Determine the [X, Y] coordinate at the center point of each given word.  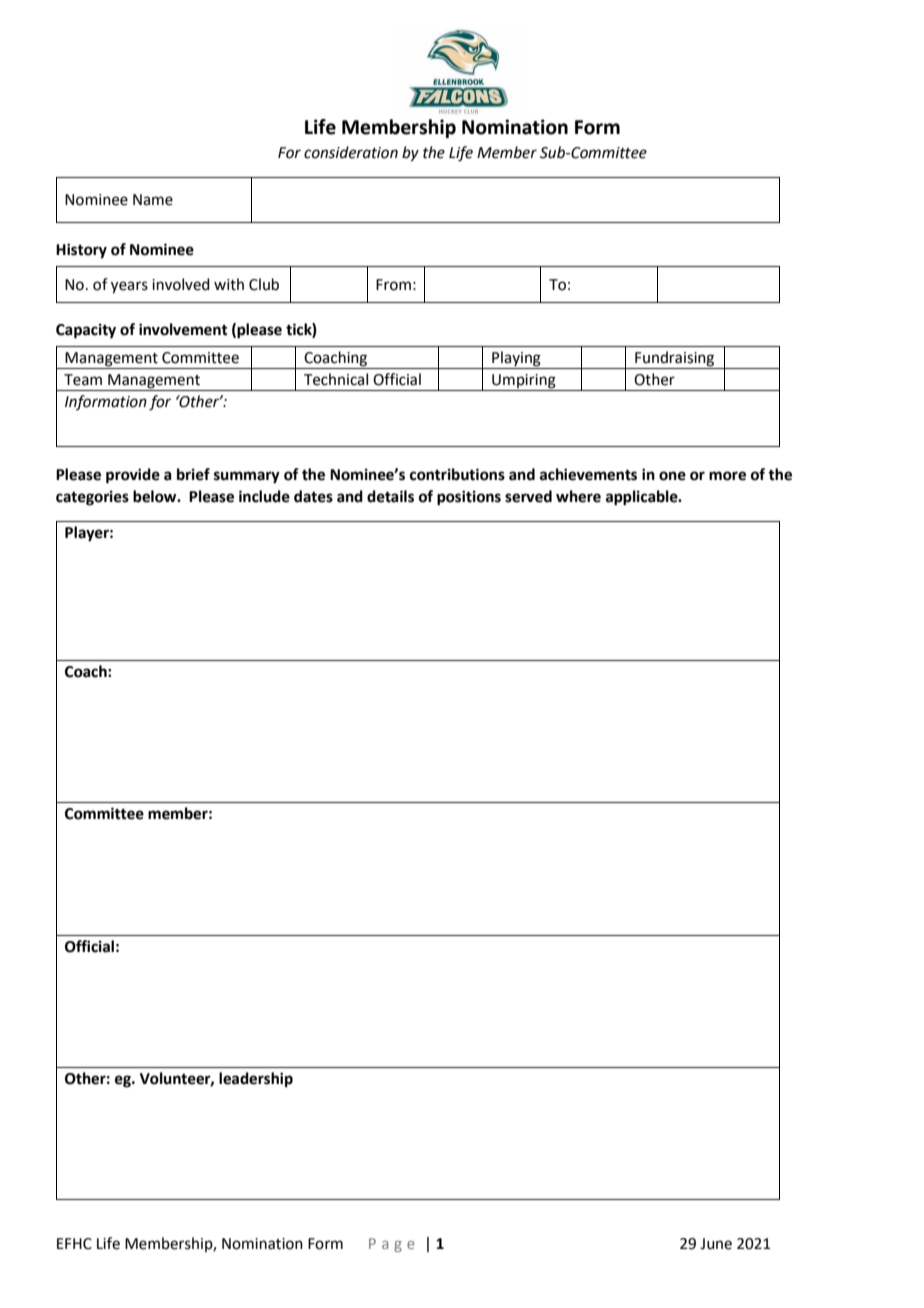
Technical [336, 379]
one [672, 476]
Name [153, 200]
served [528, 496]
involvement [183, 329]
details [390, 496]
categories [92, 498]
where [578, 496]
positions [469, 498]
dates [313, 496]
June [716, 1244]
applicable [643, 498]
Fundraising [675, 360]
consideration [351, 152]
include [264, 496]
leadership [256, 1080]
